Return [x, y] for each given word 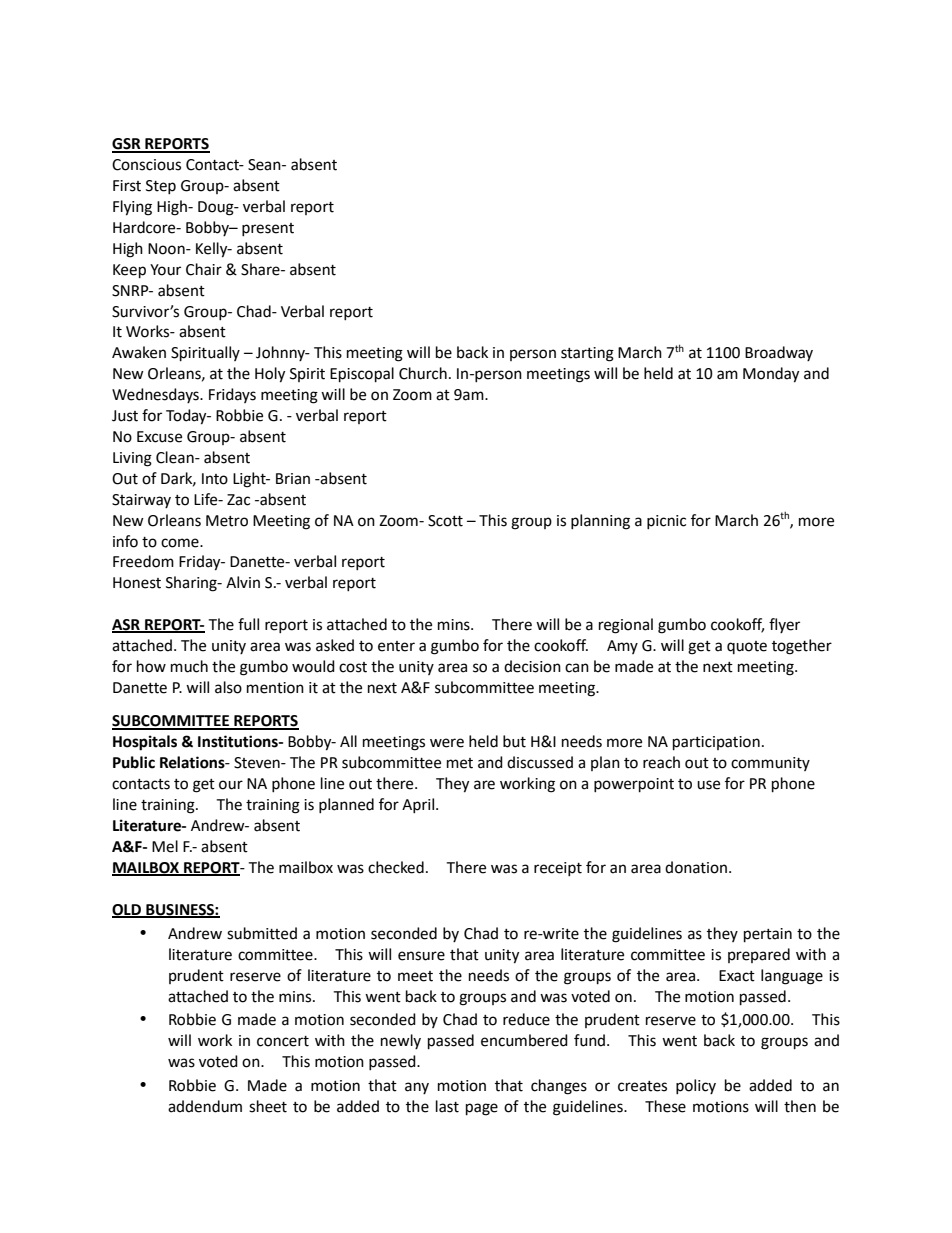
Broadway [779, 353]
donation [697, 867]
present [268, 229]
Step [161, 187]
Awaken [139, 352]
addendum [205, 1106]
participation [716, 743]
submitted [262, 933]
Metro [227, 521]
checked [396, 867]
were [447, 743]
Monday [771, 375]
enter [396, 646]
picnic [666, 522]
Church [423, 373]
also [228, 687]
